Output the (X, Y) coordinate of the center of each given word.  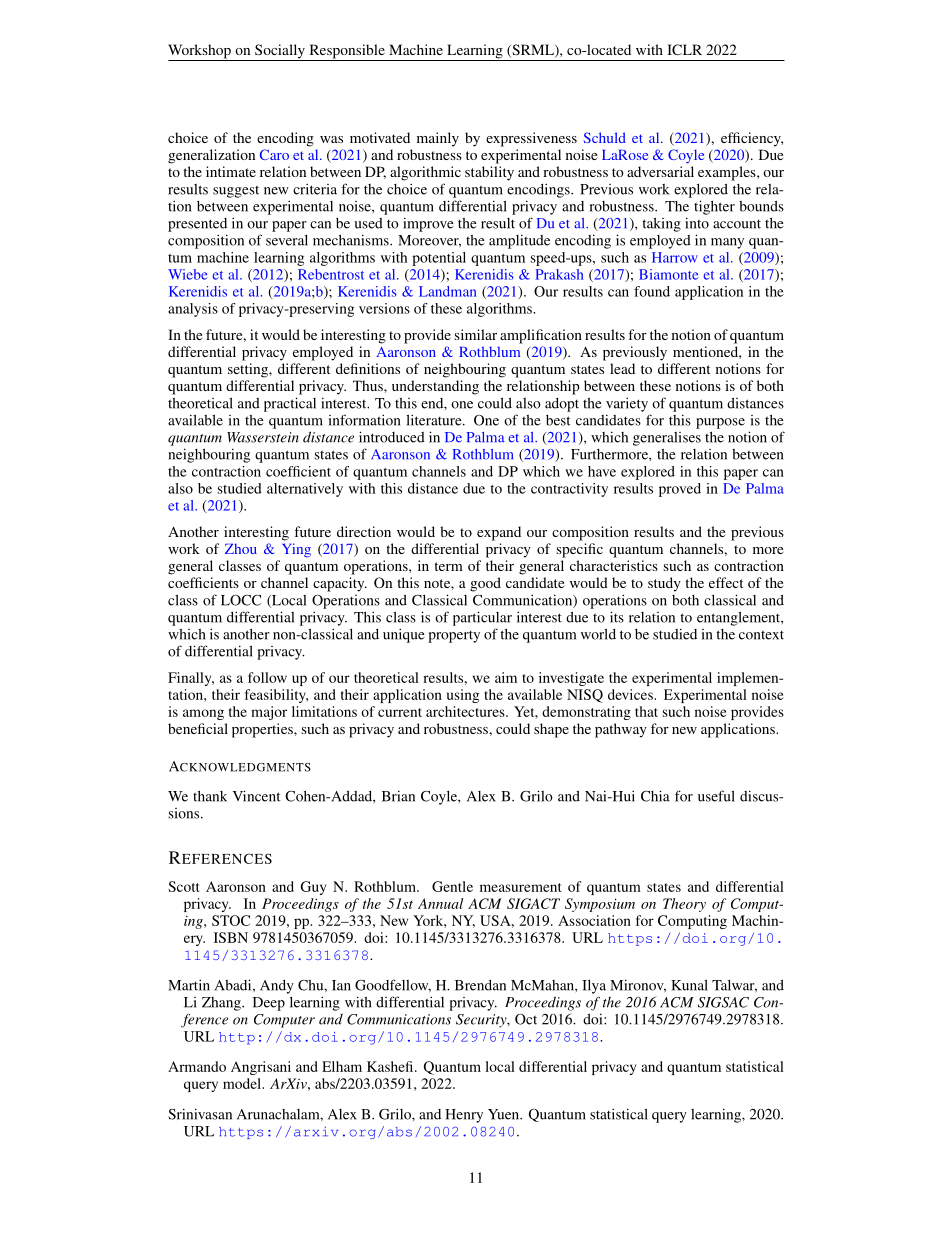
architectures (466, 711)
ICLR (684, 49)
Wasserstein (263, 437)
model (243, 1083)
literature (435, 420)
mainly (438, 139)
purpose (720, 423)
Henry (464, 1116)
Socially (280, 52)
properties (263, 730)
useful (716, 796)
